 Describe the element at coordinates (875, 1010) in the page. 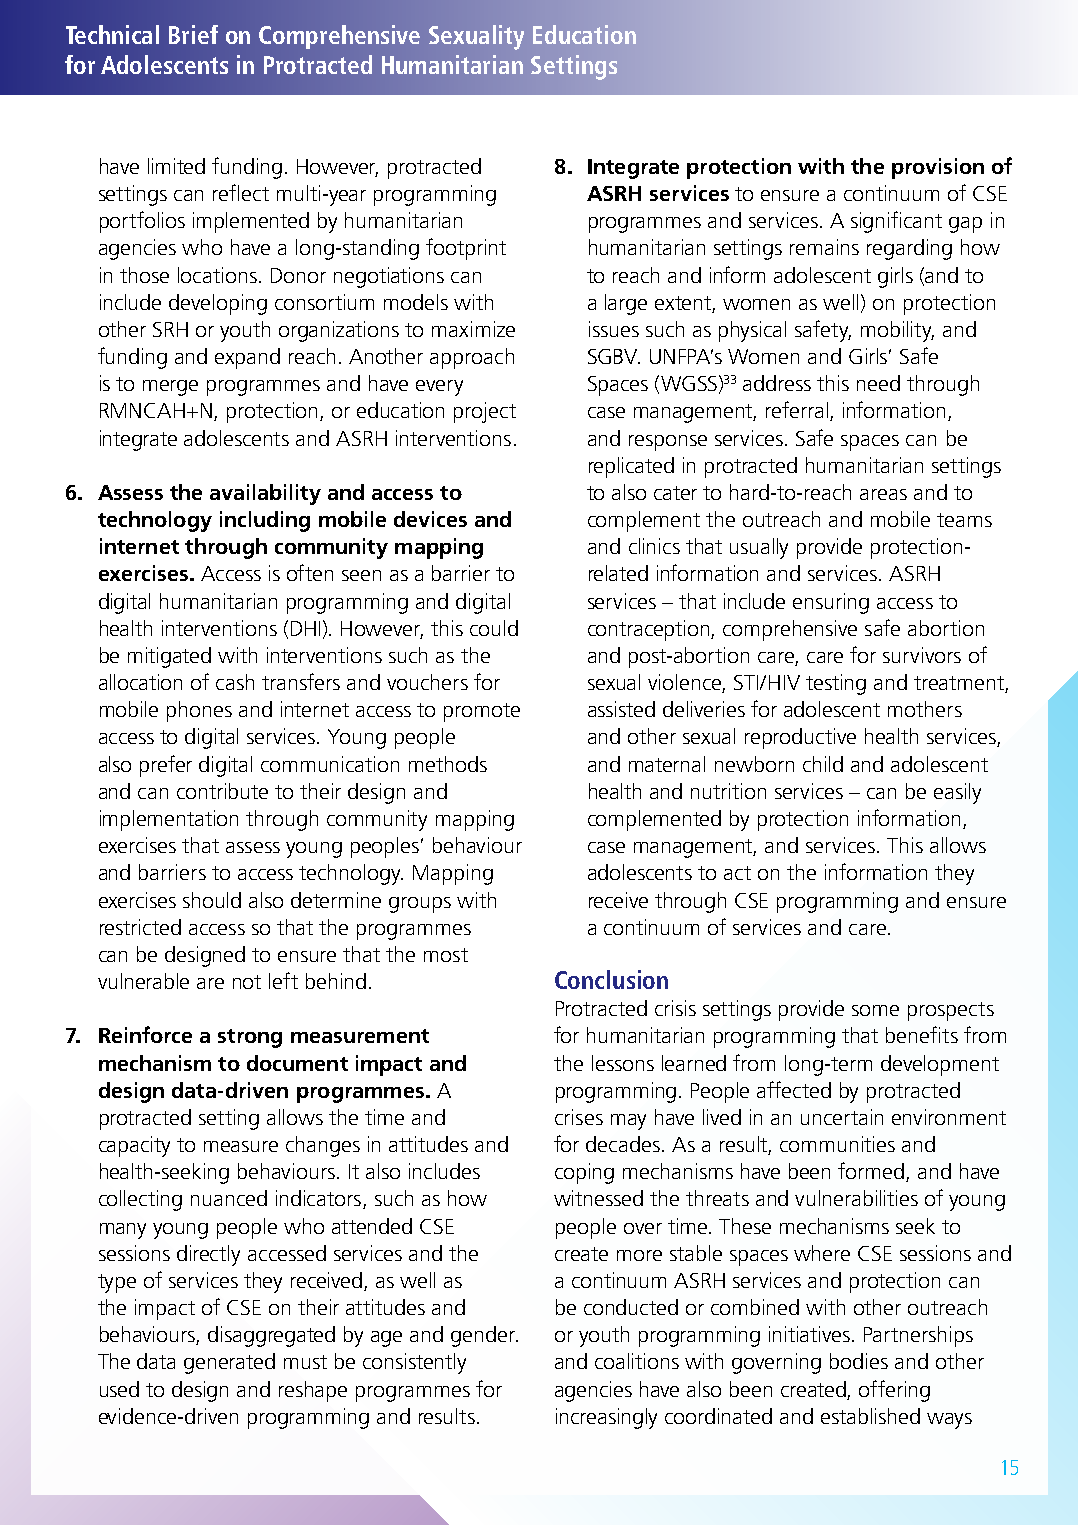

I see `some` at that location.
